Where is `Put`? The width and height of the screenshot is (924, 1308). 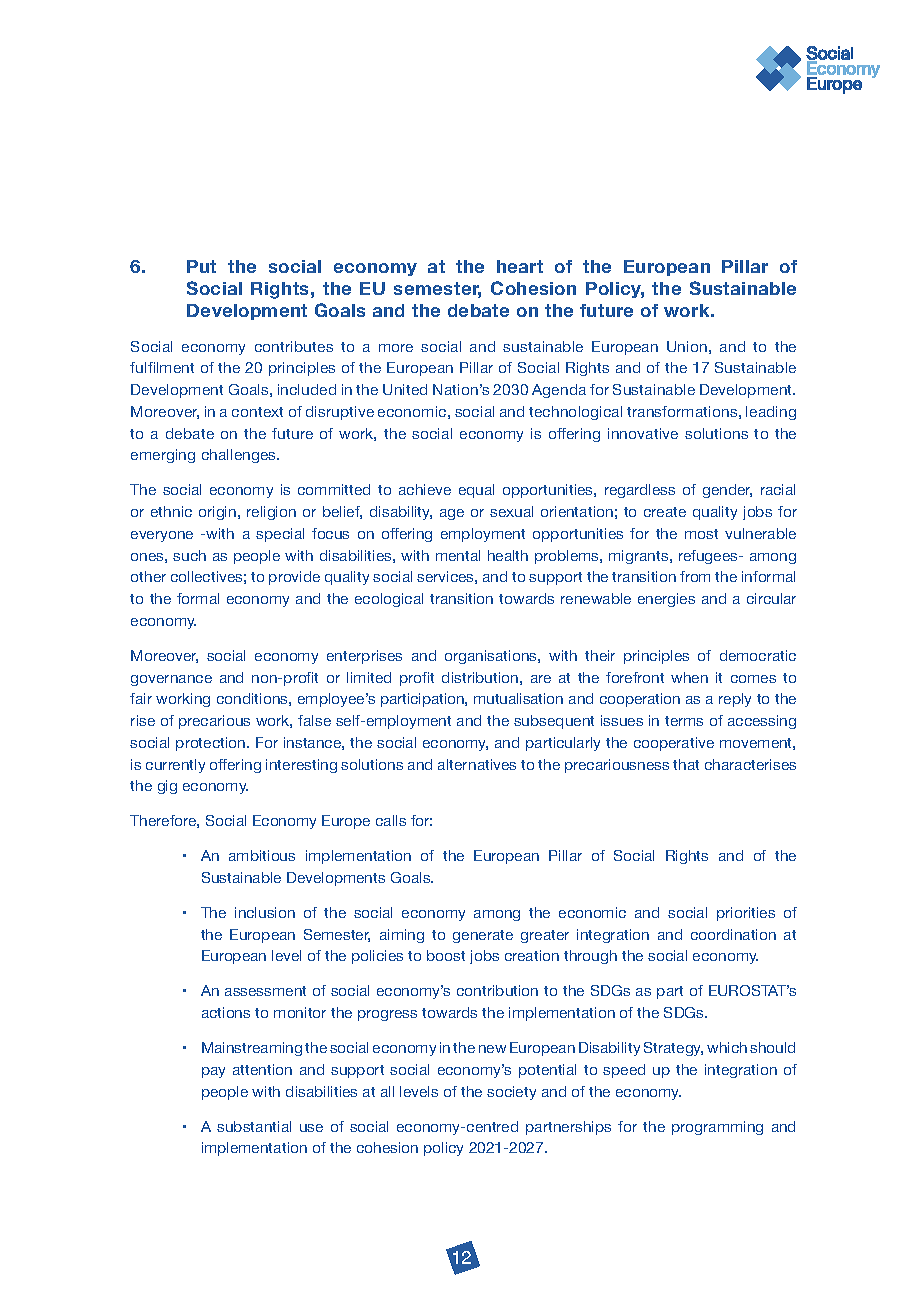 Put is located at coordinates (201, 266).
